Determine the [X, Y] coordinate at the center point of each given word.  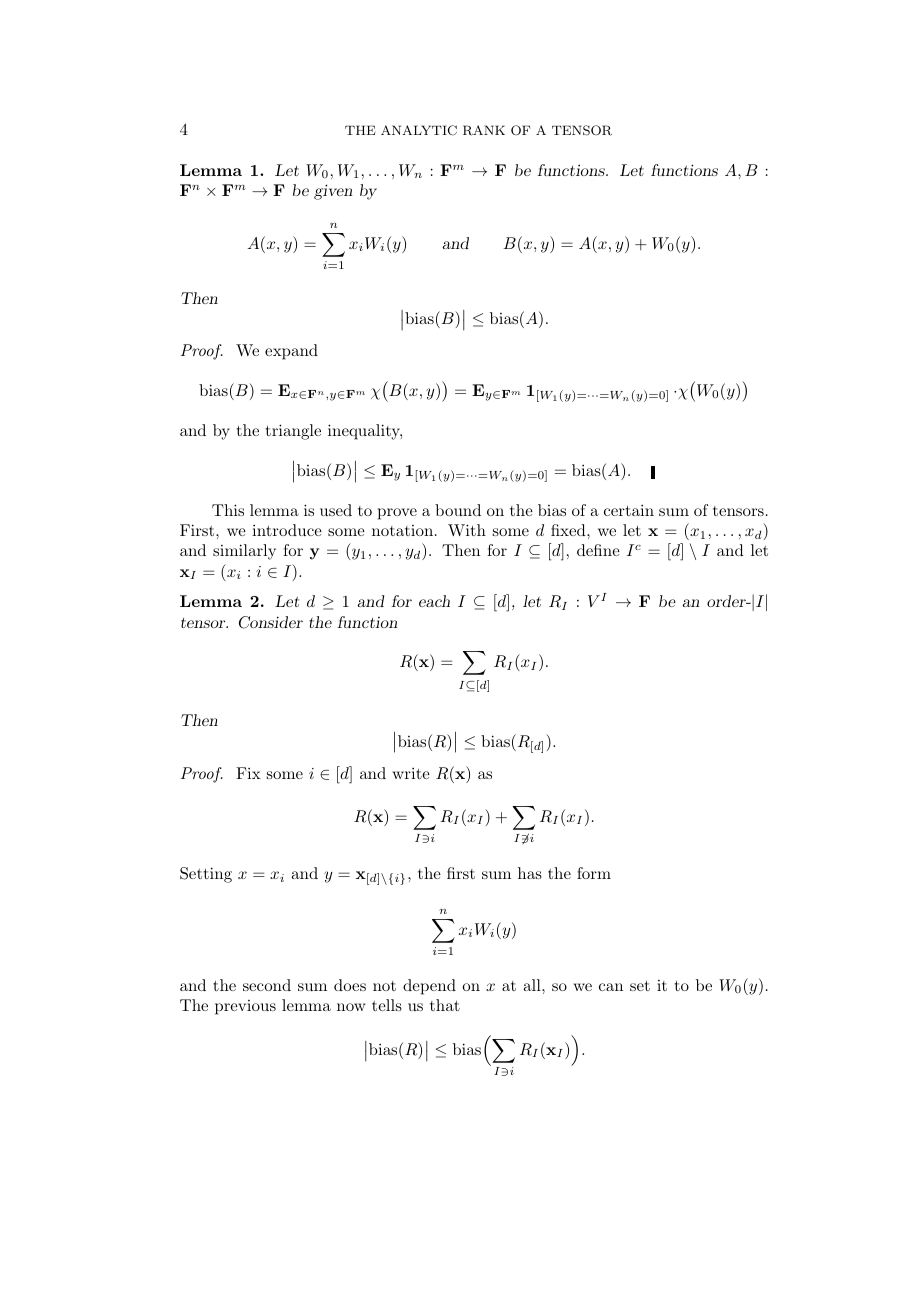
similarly [244, 552]
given [333, 192]
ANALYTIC [419, 130]
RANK [484, 130]
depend [429, 987]
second [267, 985]
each [434, 601]
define [598, 550]
